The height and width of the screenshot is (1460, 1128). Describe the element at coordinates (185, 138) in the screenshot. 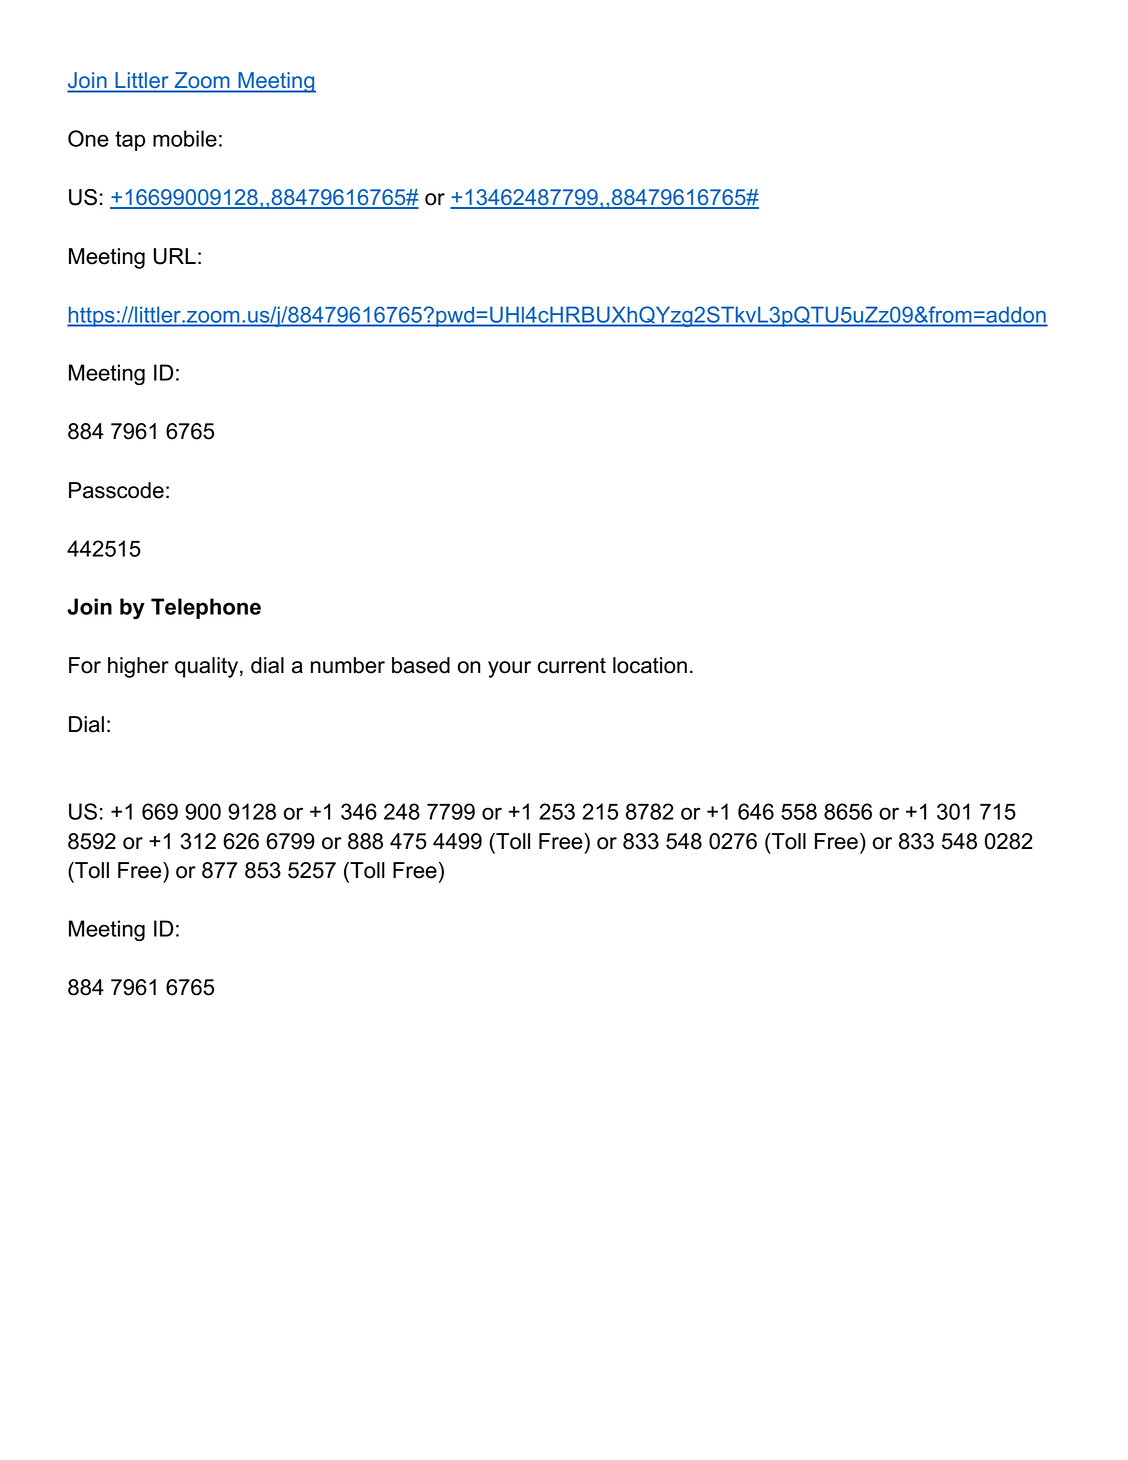

I see `mobile` at that location.
